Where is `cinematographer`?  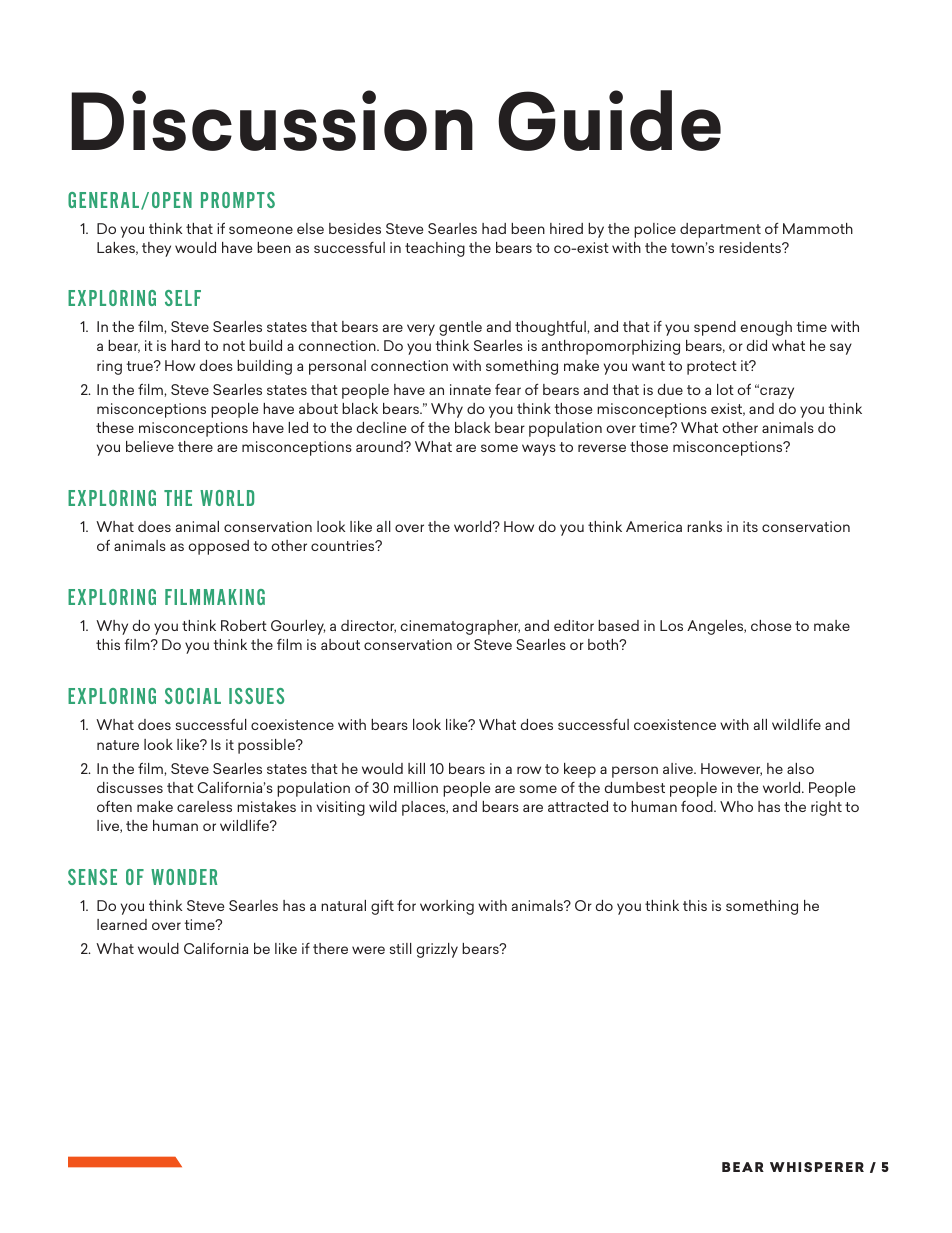
cinematographer is located at coordinates (460, 627).
